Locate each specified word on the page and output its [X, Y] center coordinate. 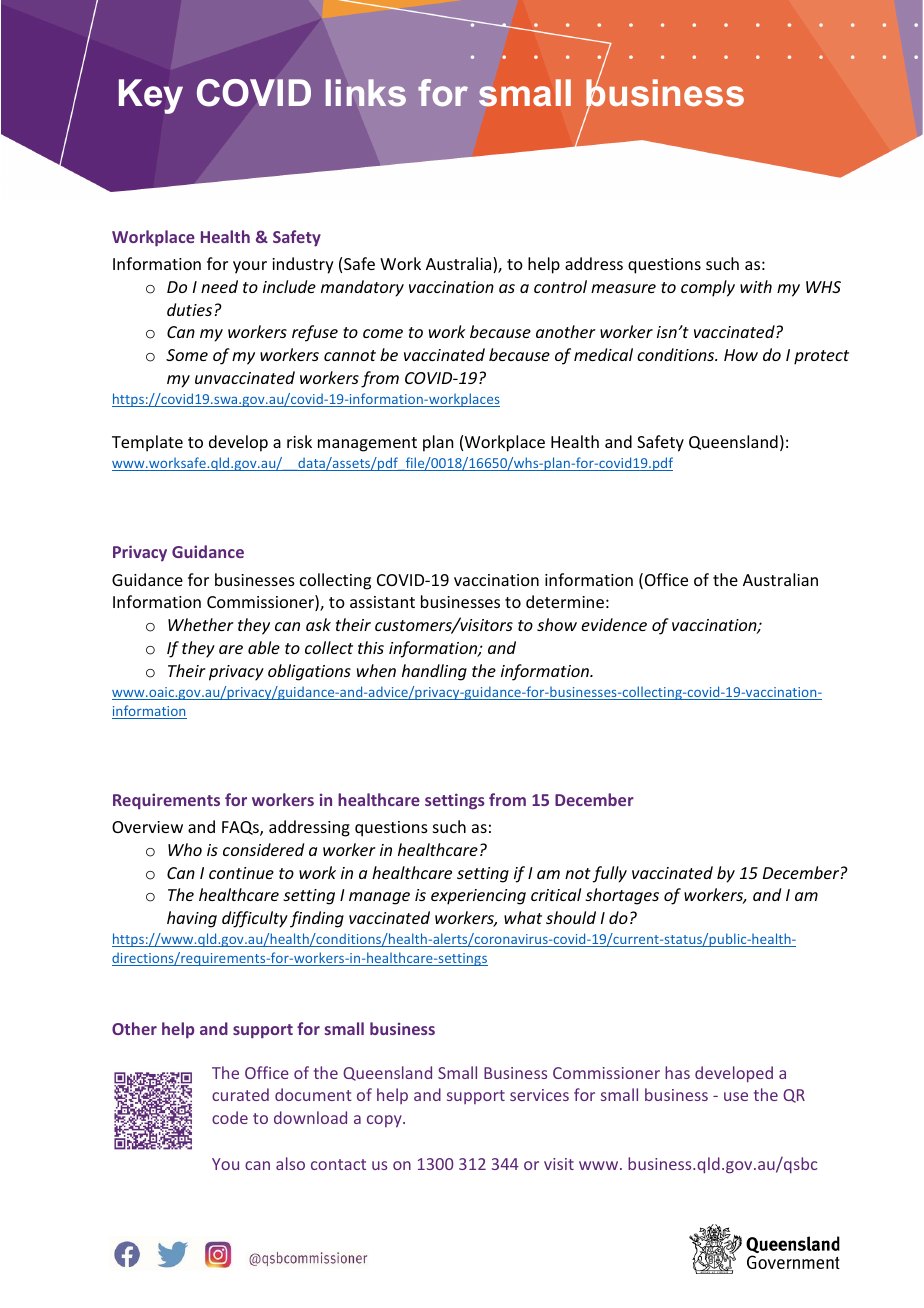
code [230, 1117]
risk [299, 441]
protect [821, 357]
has [677, 1072]
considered [263, 849]
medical [603, 354]
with [756, 286]
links [366, 92]
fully [609, 874]
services [539, 1095]
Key [151, 96]
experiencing [478, 897]
